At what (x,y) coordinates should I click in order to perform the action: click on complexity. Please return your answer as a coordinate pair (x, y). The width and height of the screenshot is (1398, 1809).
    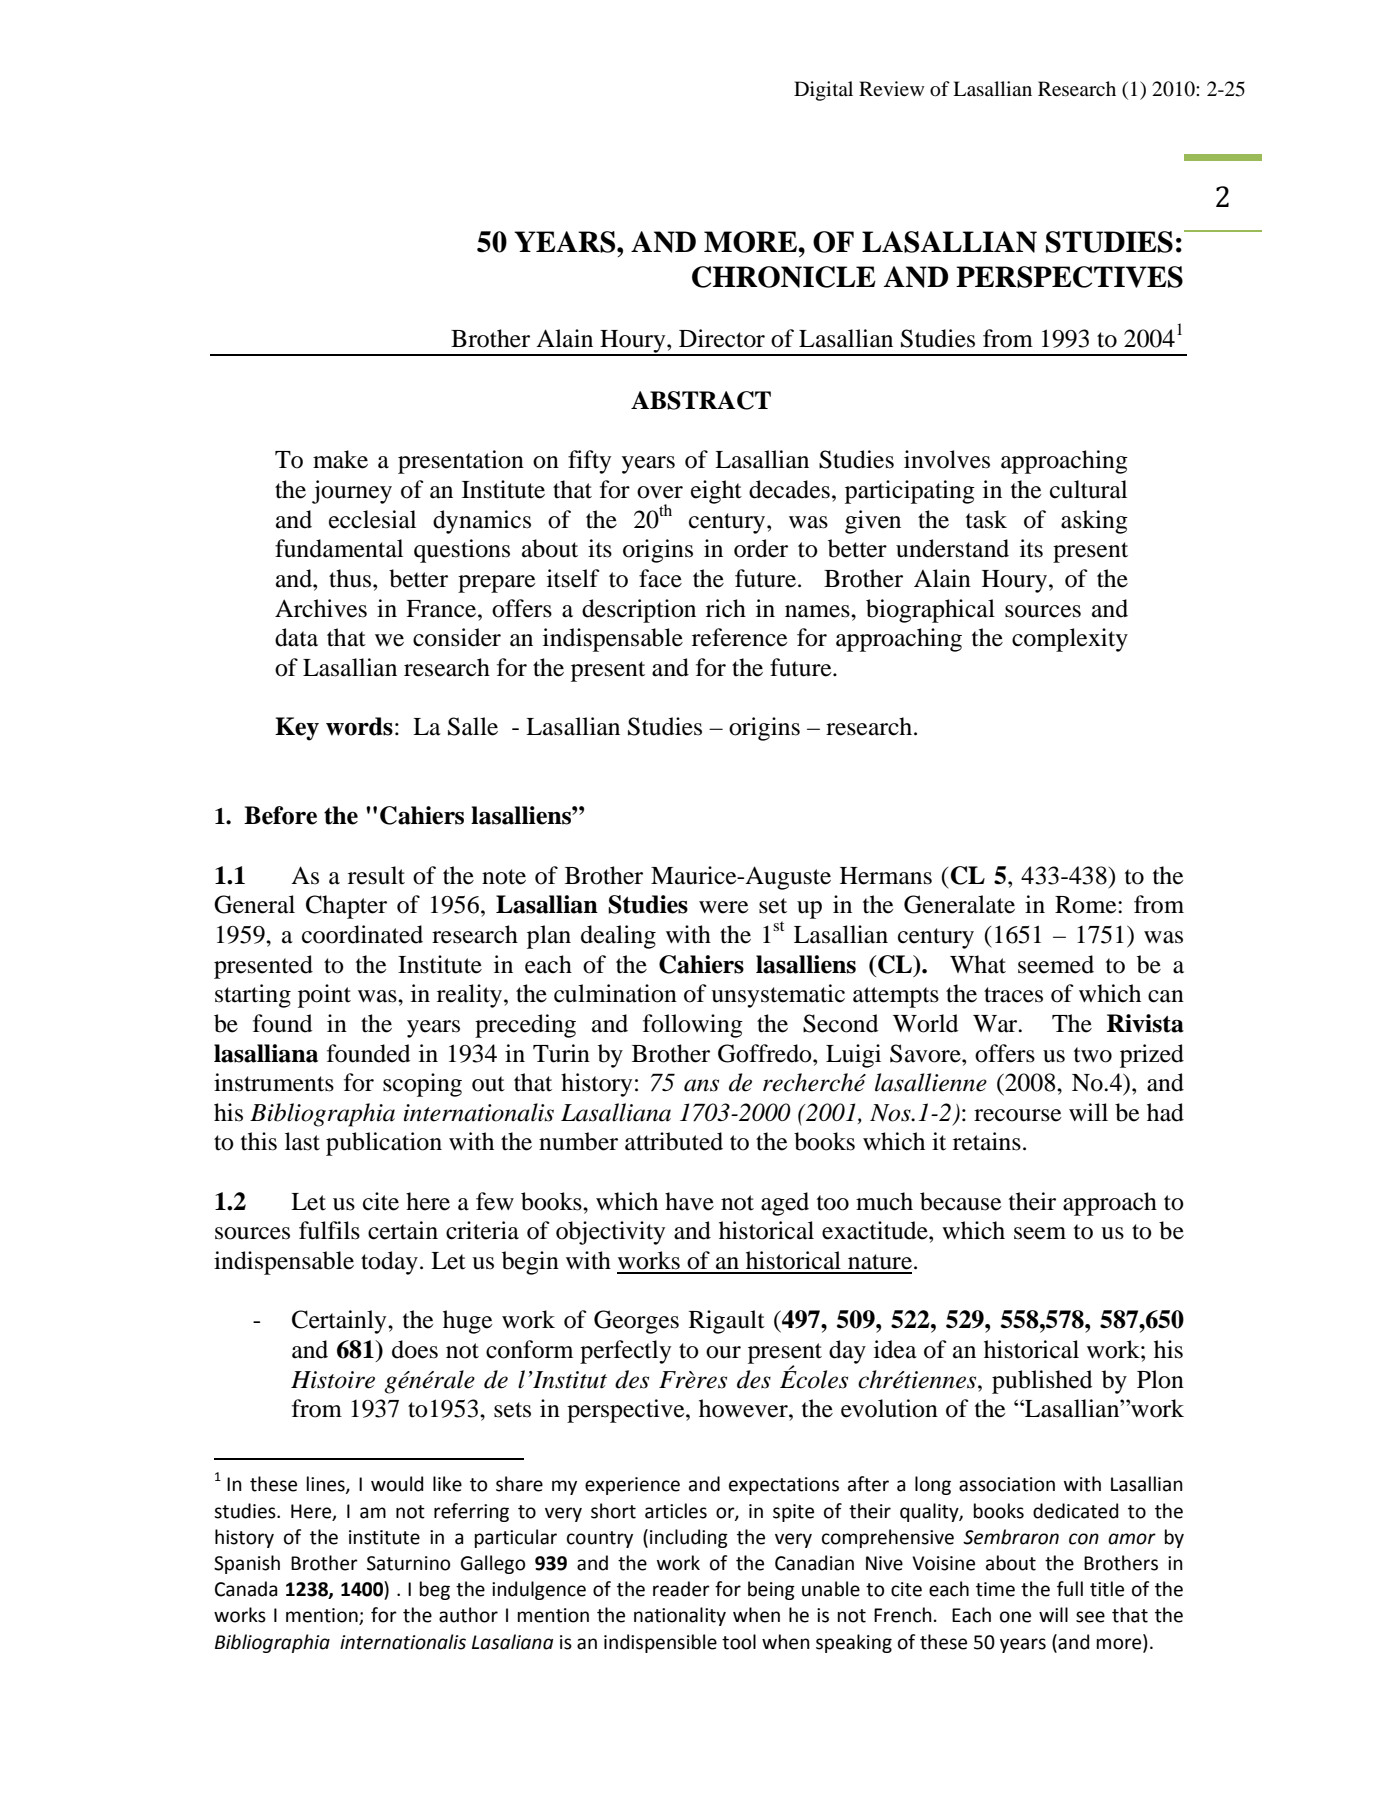
    Looking at the image, I should click on (1070, 640).
